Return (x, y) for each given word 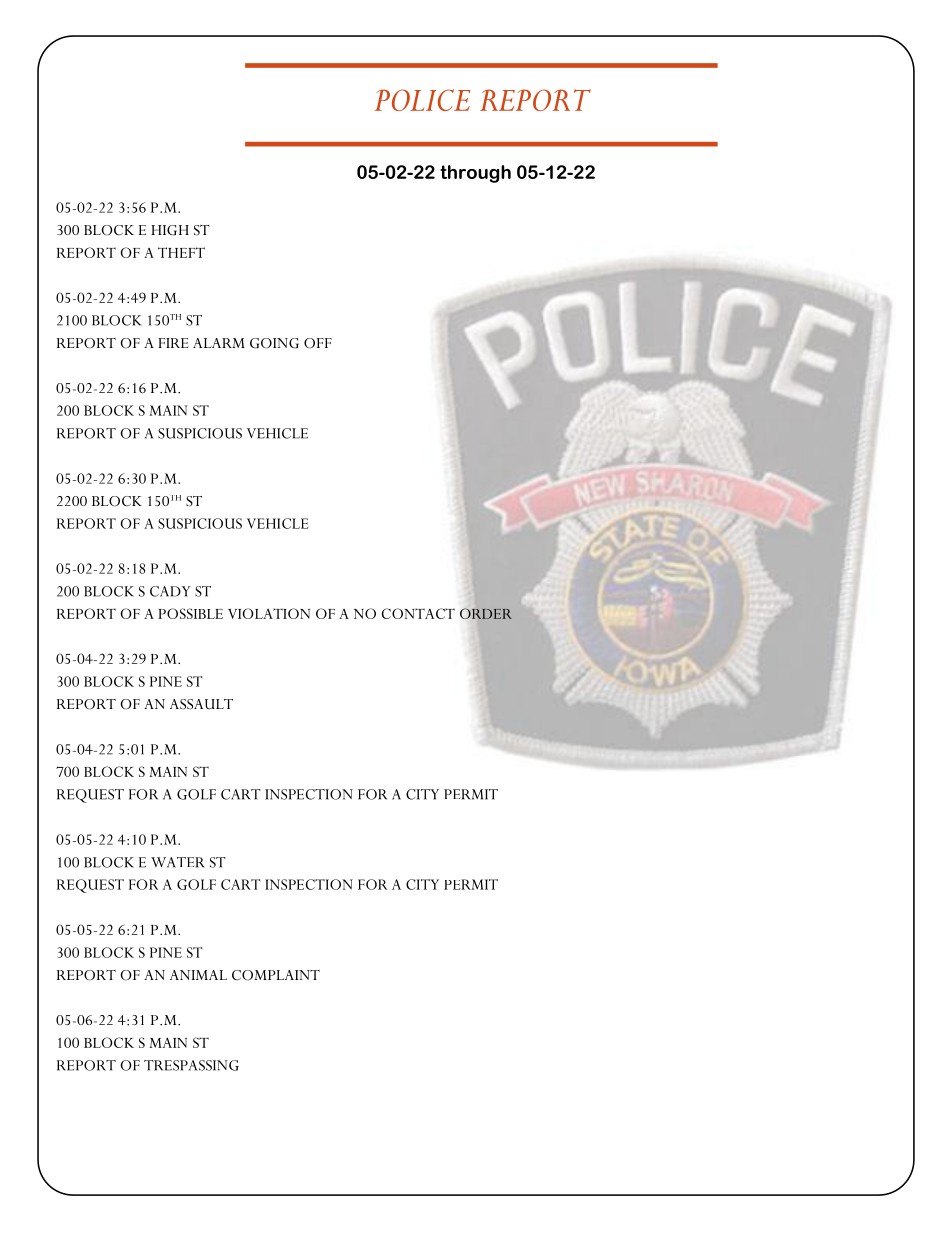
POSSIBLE (190, 613)
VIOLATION (269, 613)
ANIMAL (198, 975)
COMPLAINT (276, 975)
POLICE (422, 100)
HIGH (170, 230)
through (475, 174)
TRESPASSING (191, 1065)
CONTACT (418, 613)
